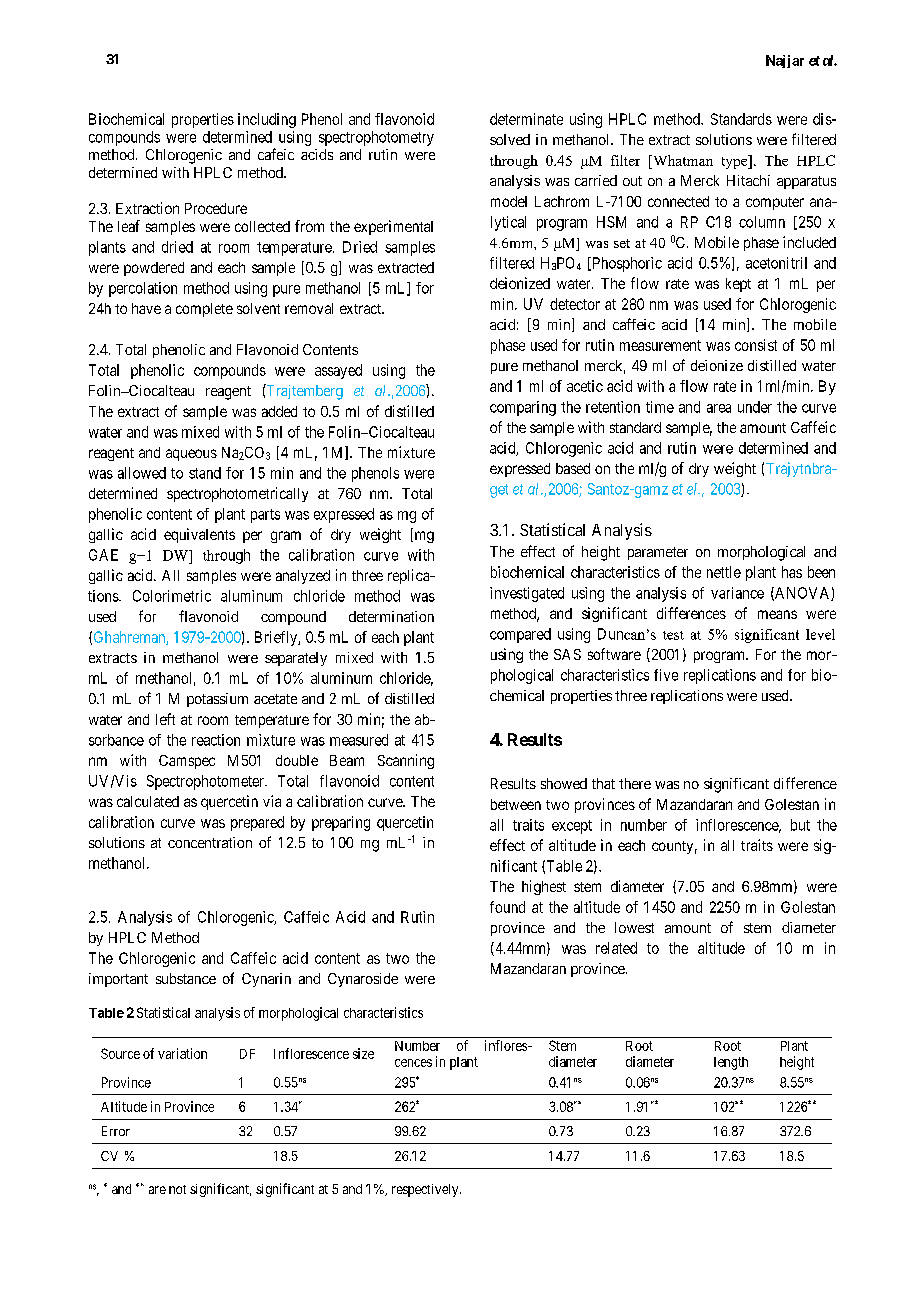 This screenshot has height=1308, width=924. Describe the element at coordinates (673, 635) in the screenshot. I see `test` at that location.
